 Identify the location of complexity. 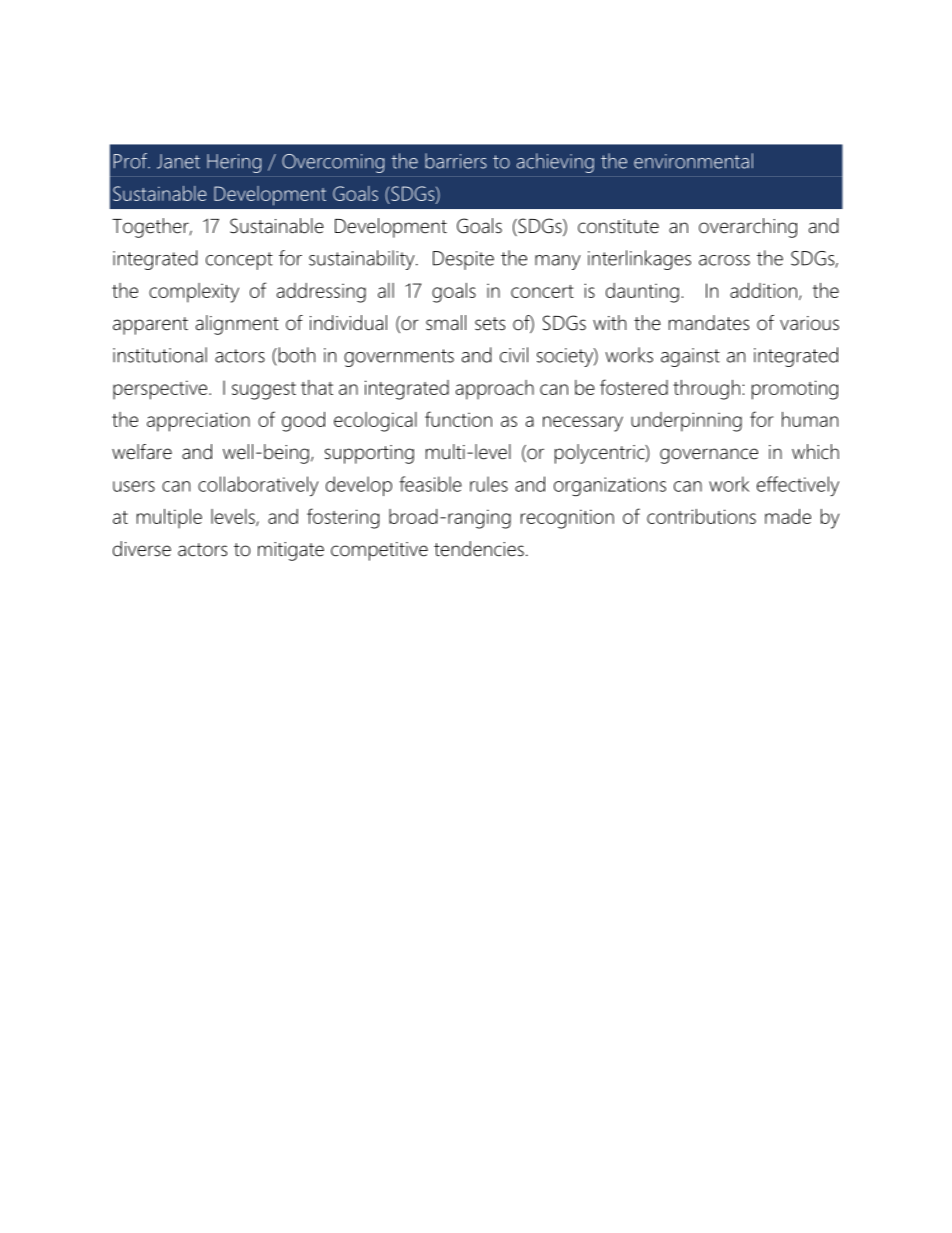
(194, 293).
